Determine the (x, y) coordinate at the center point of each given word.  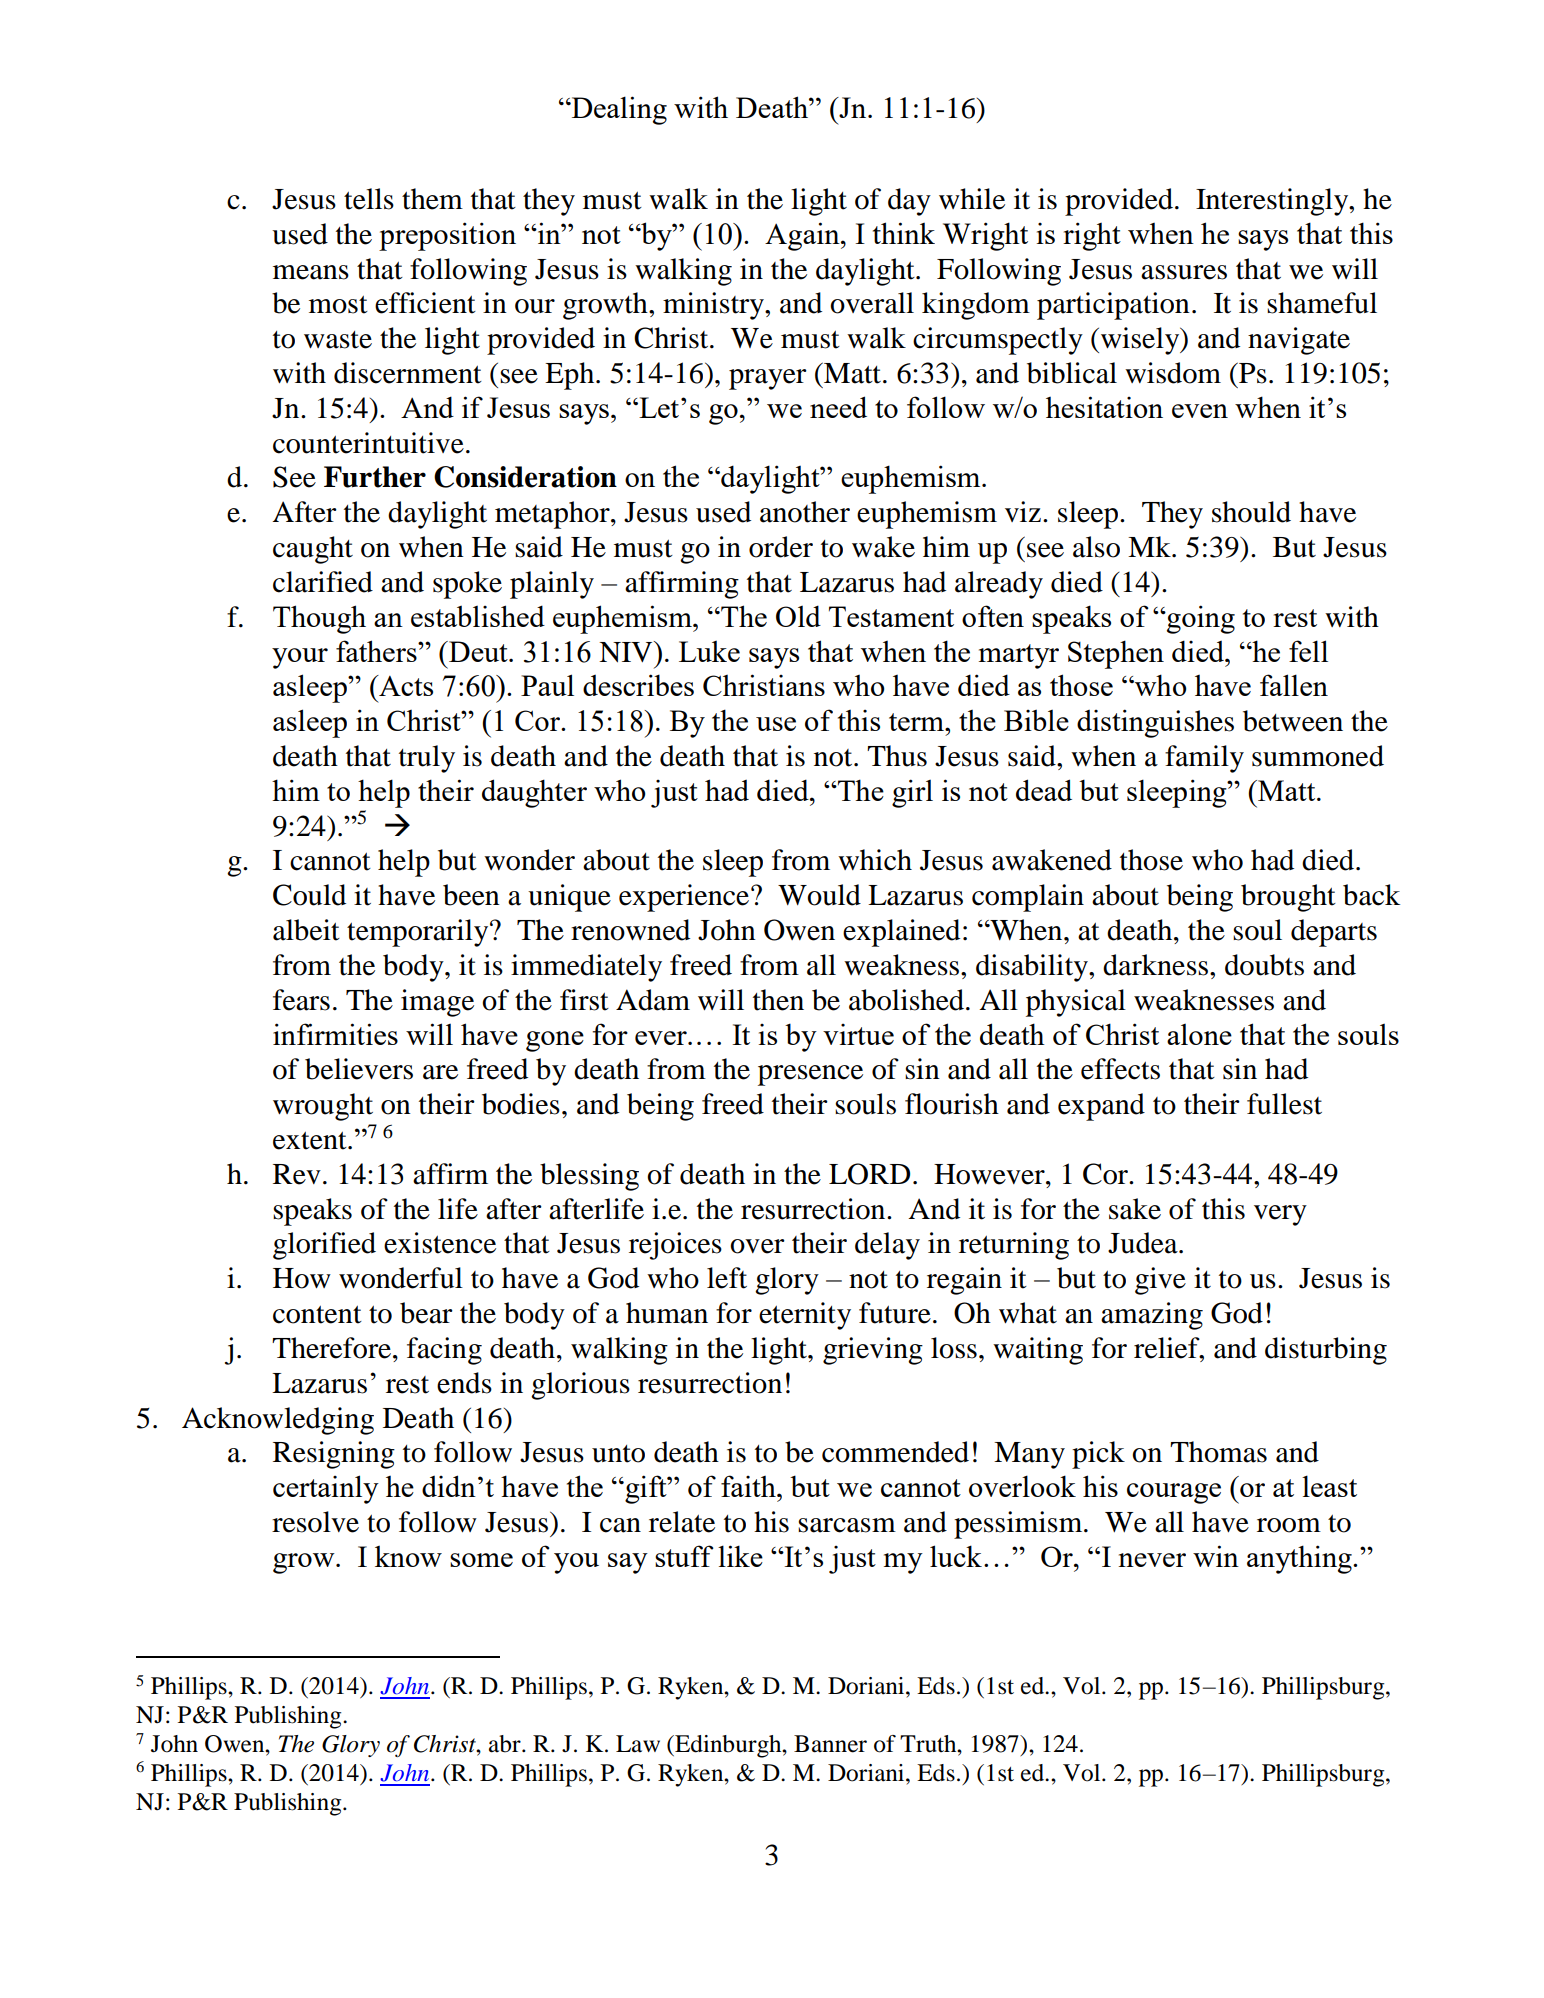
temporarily (419, 933)
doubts (1264, 965)
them (432, 199)
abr (506, 1744)
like (740, 1556)
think (904, 233)
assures (1184, 272)
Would (819, 895)
